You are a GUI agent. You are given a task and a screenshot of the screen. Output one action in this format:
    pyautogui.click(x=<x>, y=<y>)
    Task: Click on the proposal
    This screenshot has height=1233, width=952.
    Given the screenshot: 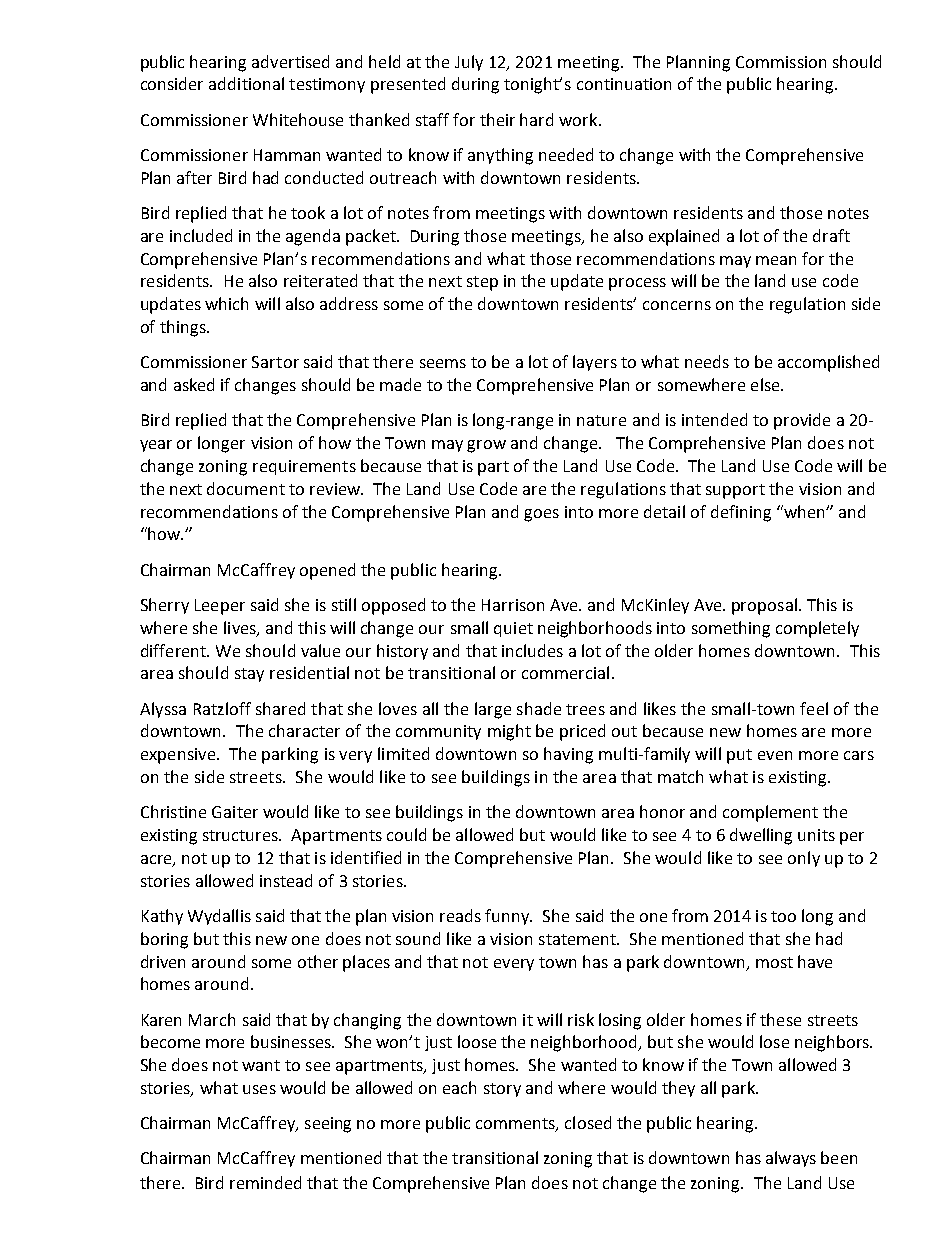 What is the action you would take?
    pyautogui.click(x=764, y=606)
